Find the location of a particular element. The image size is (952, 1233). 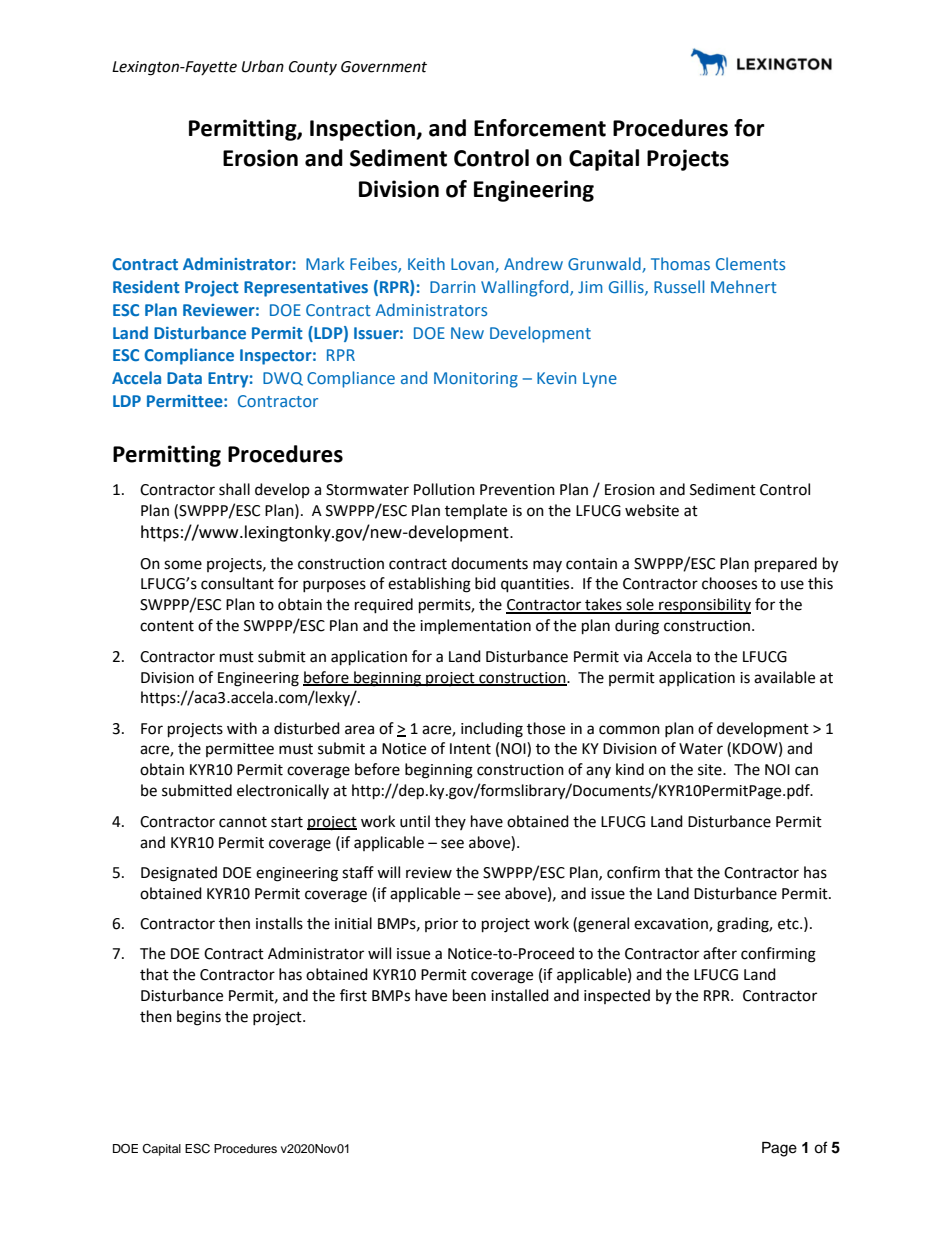

County is located at coordinates (313, 68).
